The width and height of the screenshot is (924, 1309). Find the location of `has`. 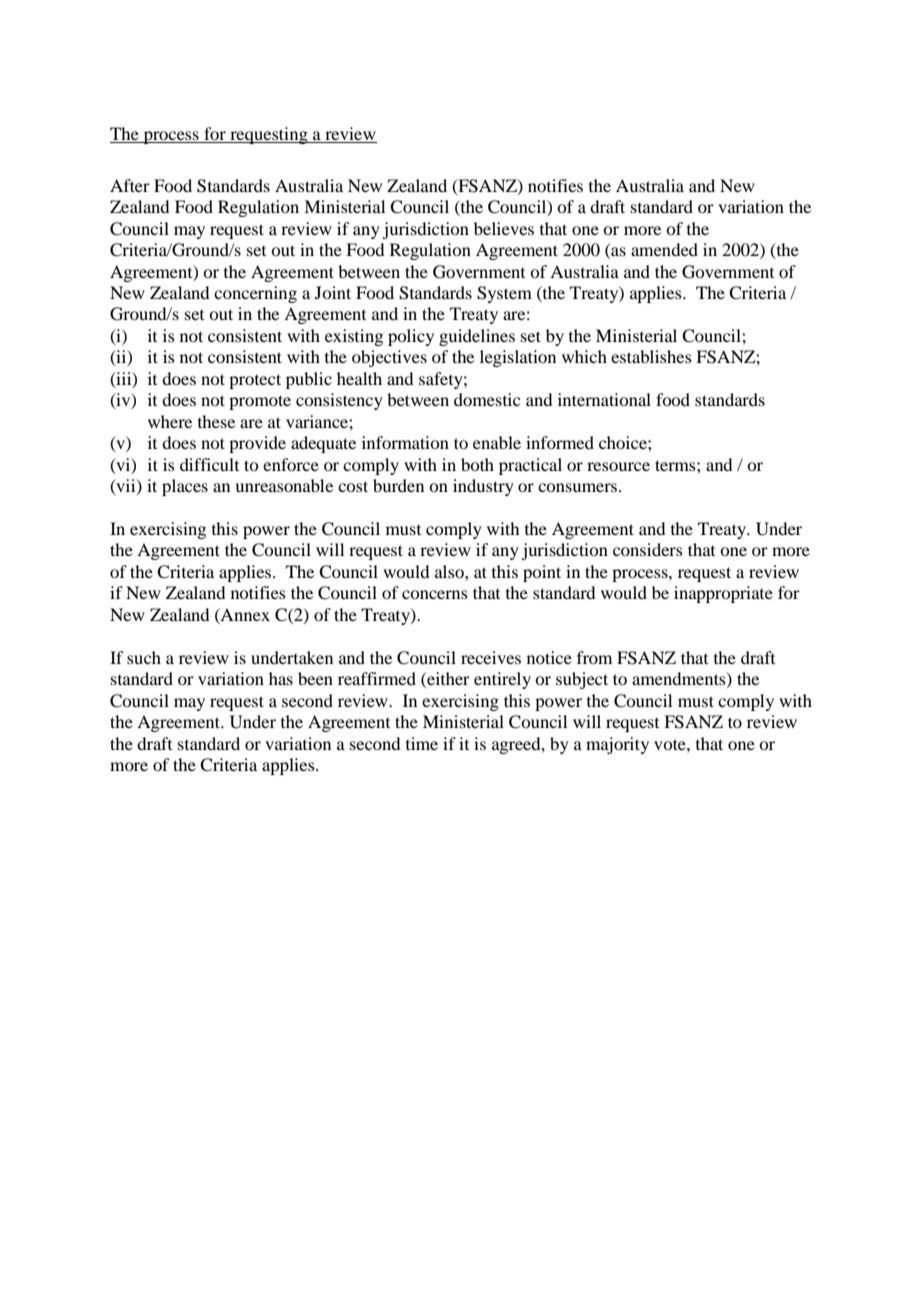

has is located at coordinates (281, 678).
